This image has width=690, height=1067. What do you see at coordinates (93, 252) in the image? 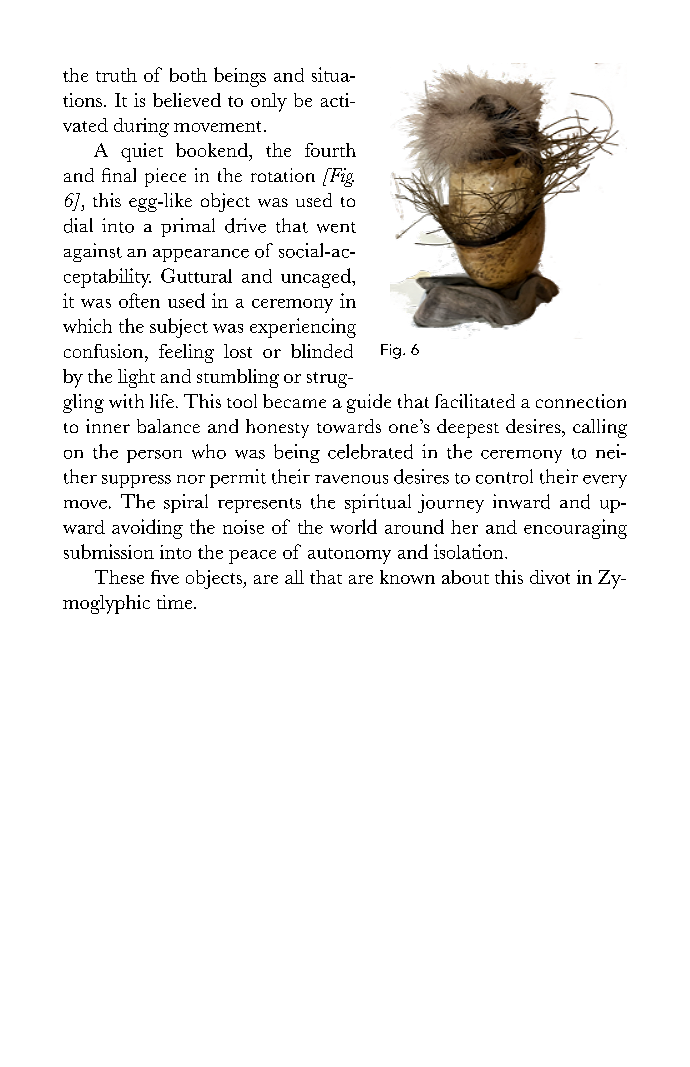
I see `against` at bounding box center [93, 252].
